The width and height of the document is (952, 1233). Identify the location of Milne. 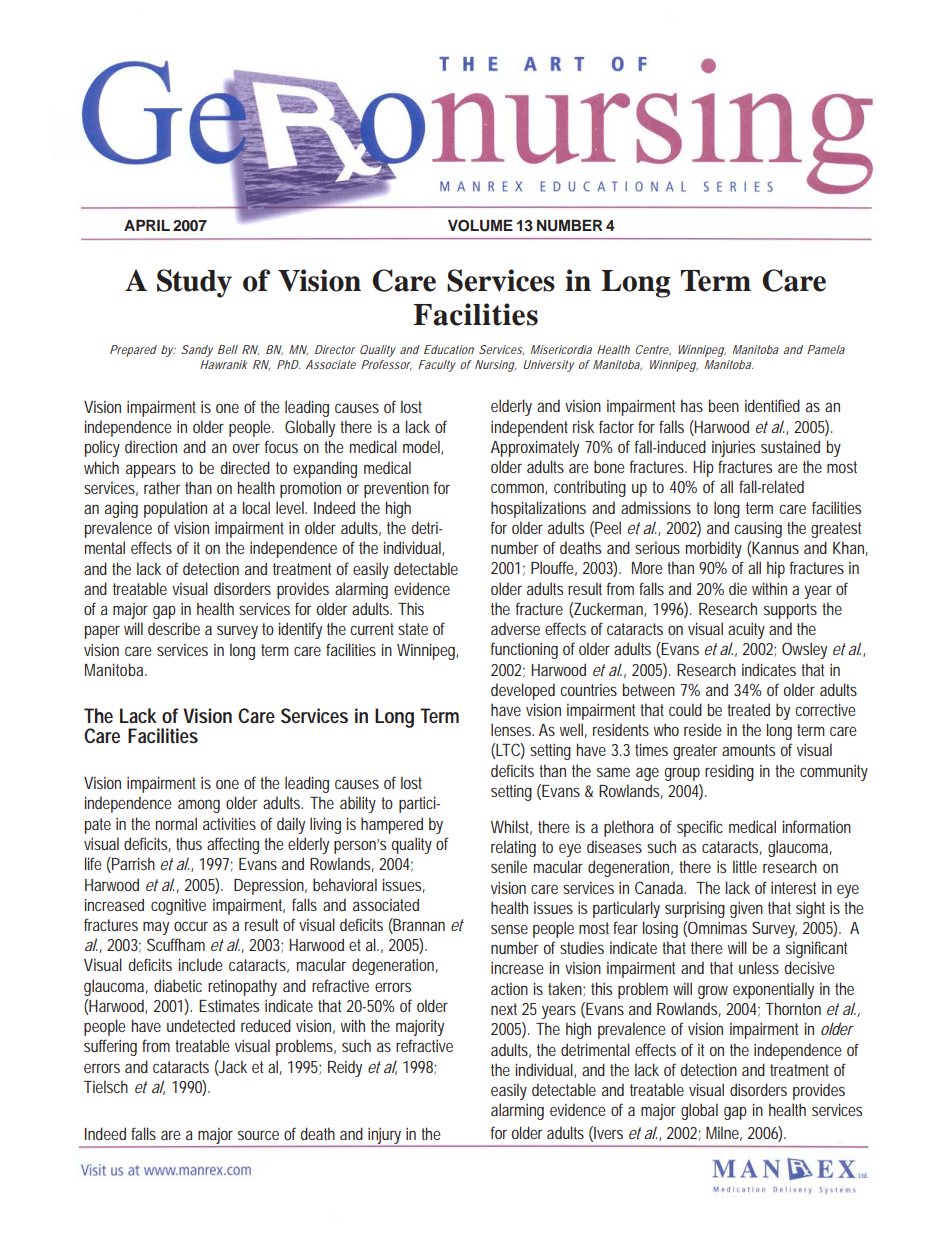
(724, 1133).
